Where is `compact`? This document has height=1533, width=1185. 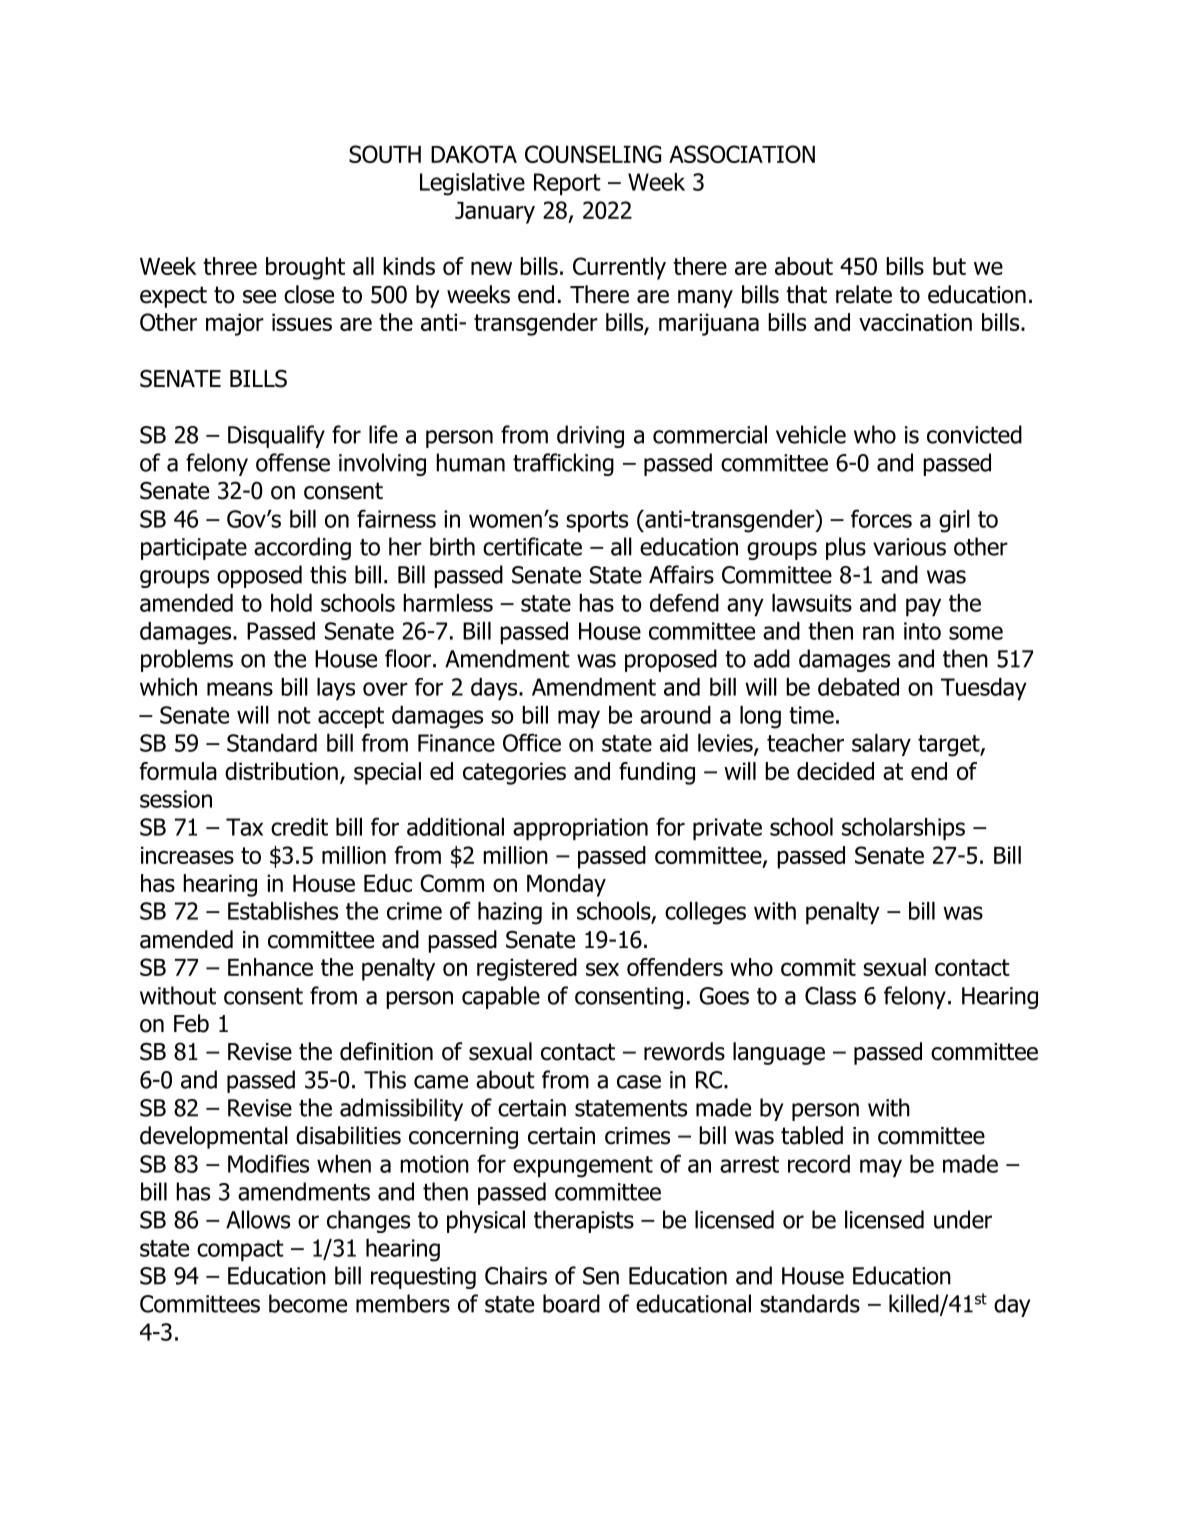 compact is located at coordinates (240, 1250).
